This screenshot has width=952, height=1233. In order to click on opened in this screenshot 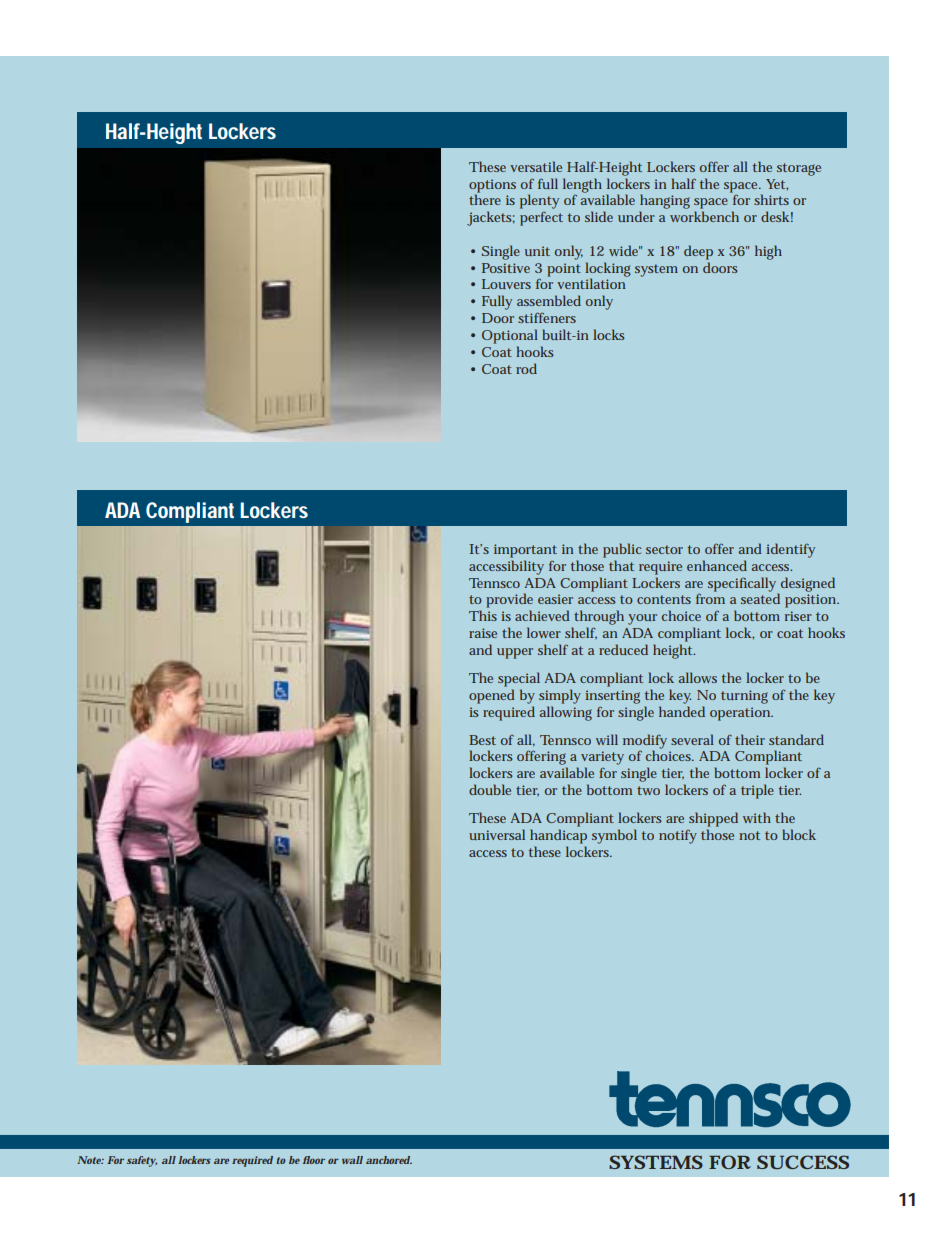, I will do `click(492, 696)`.
